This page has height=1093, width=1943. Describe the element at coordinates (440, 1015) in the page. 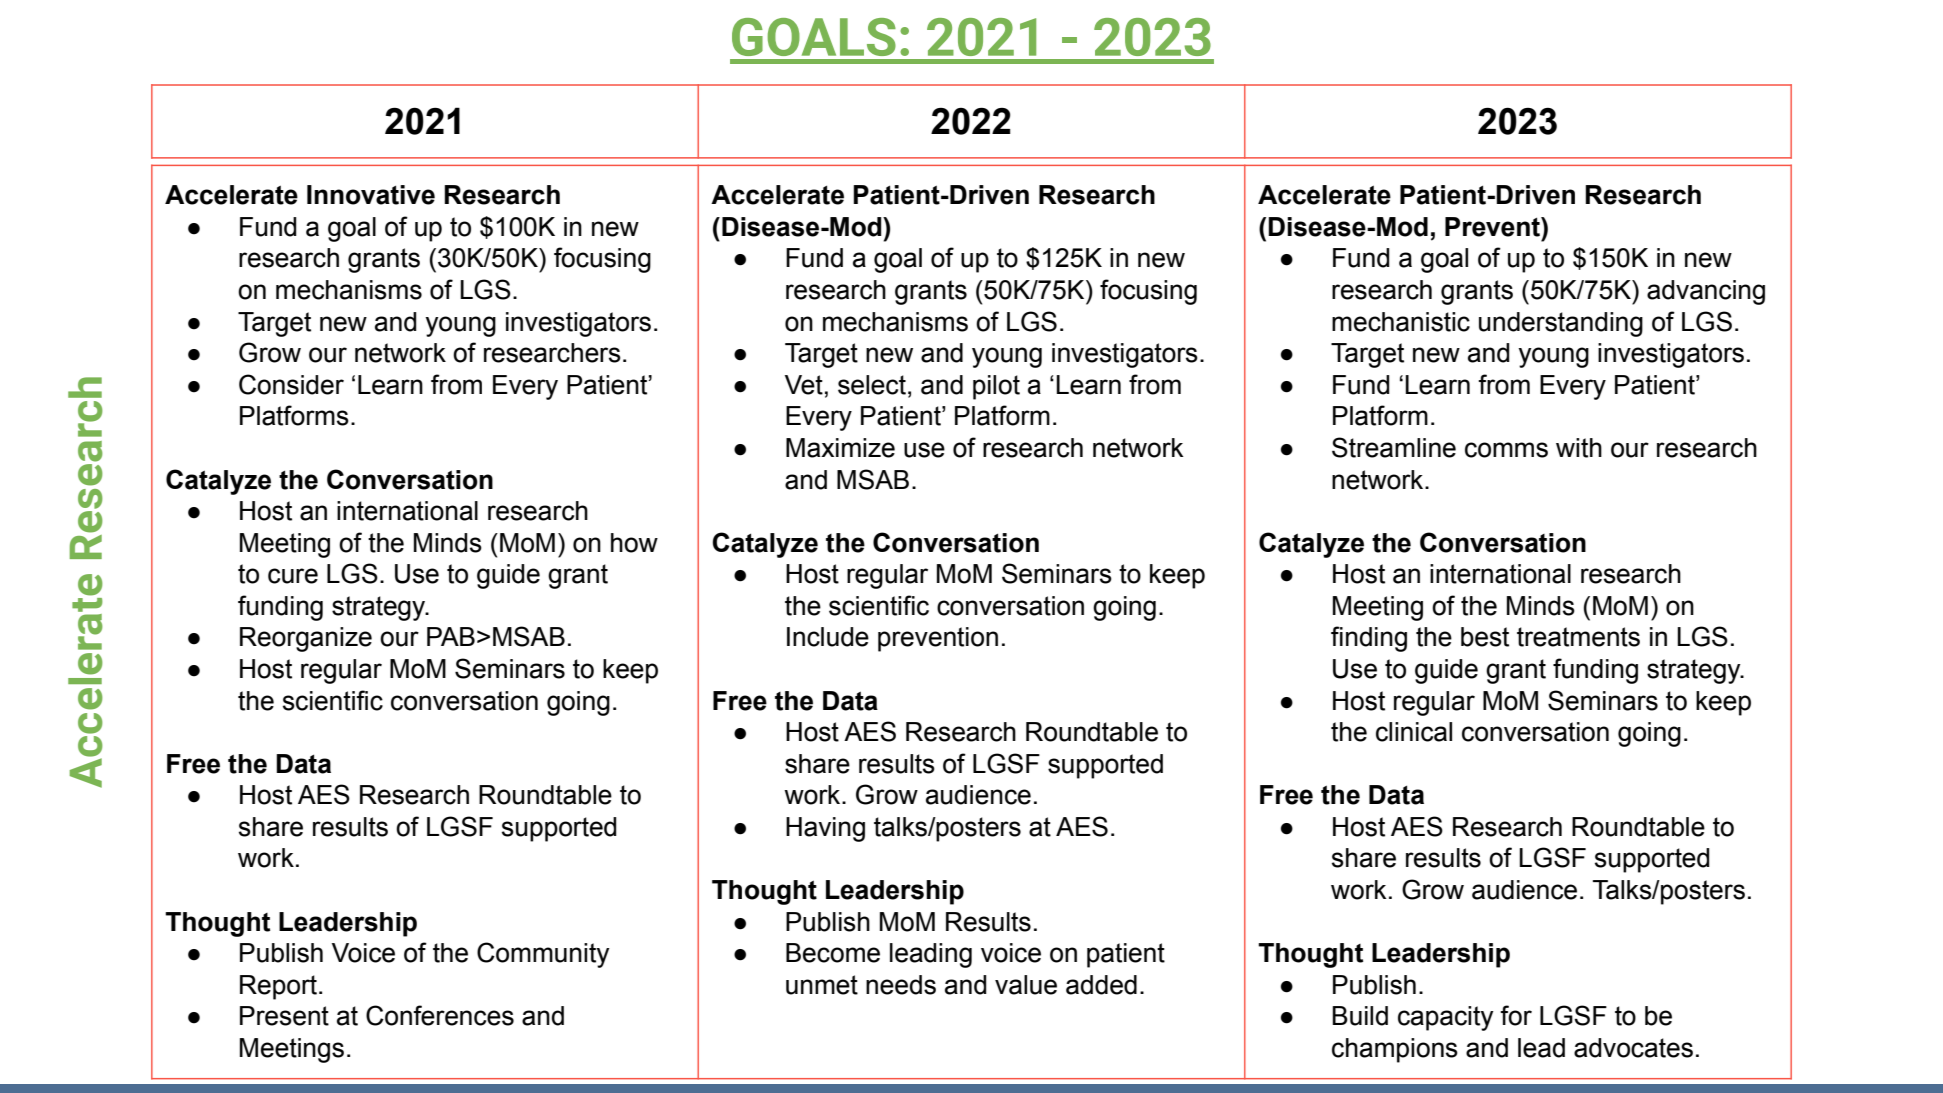

I see `Conferences` at that location.
